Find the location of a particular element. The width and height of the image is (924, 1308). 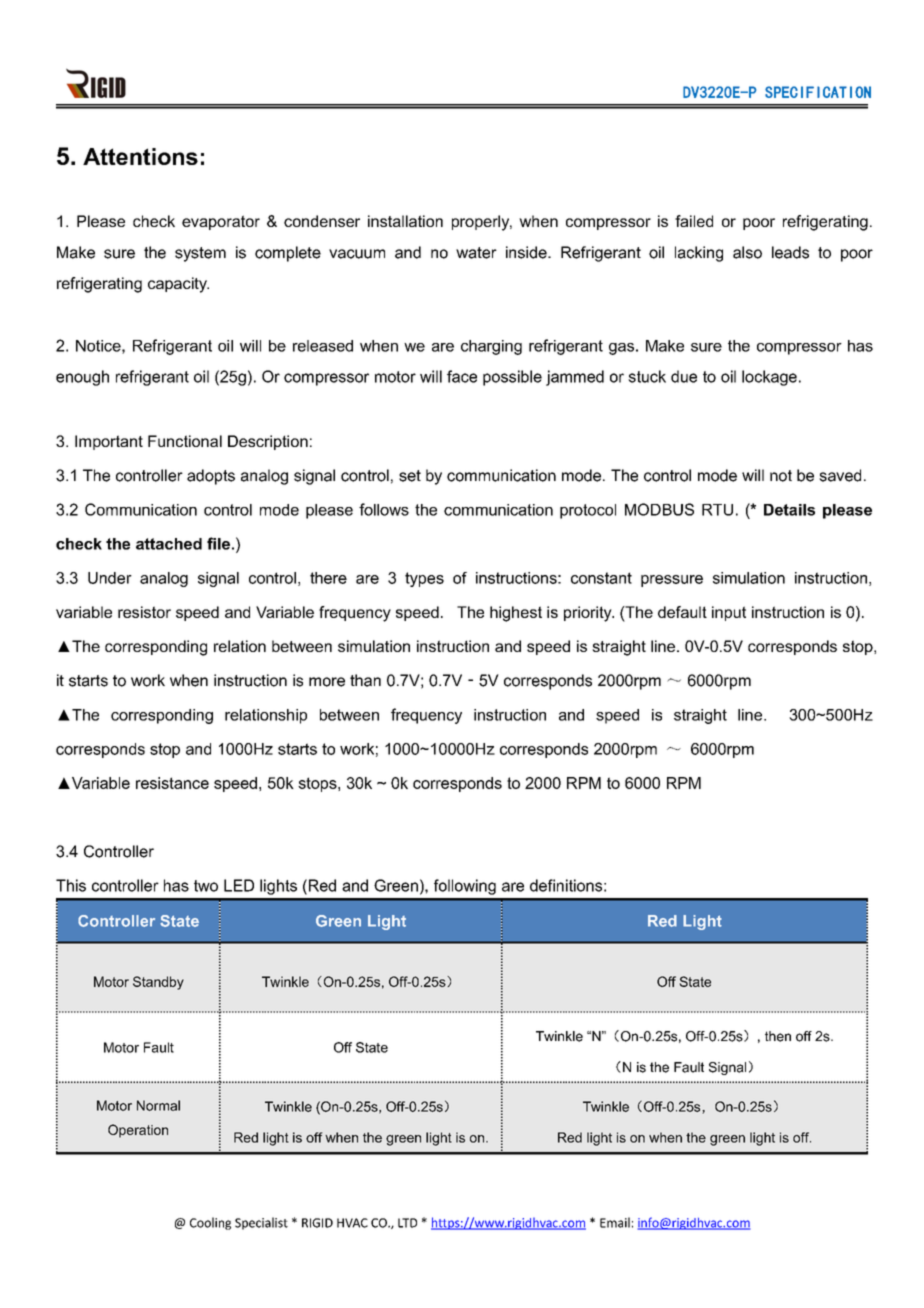

resistance is located at coordinates (172, 783).
